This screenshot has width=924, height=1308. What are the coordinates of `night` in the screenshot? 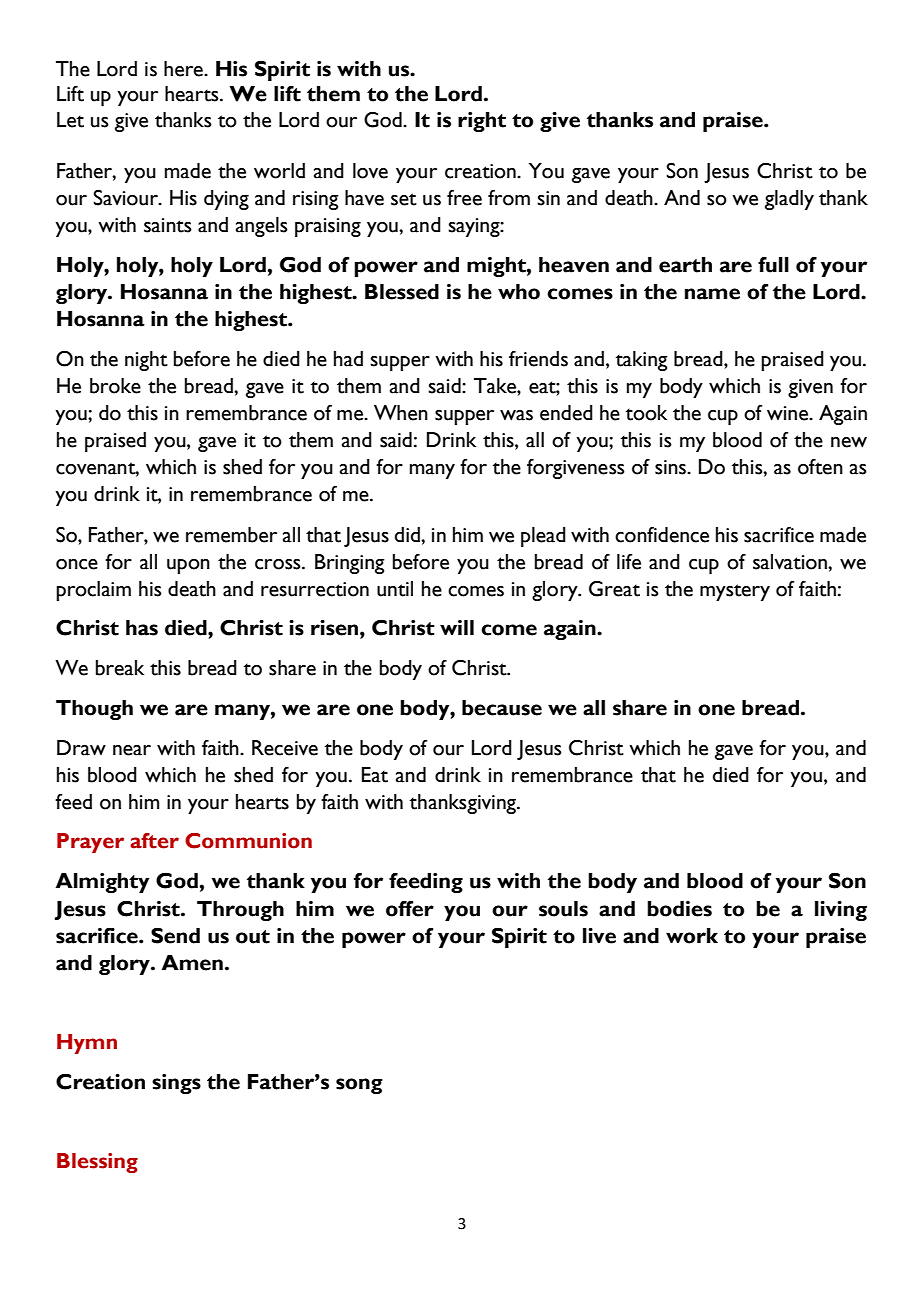 It's located at (146, 361).
